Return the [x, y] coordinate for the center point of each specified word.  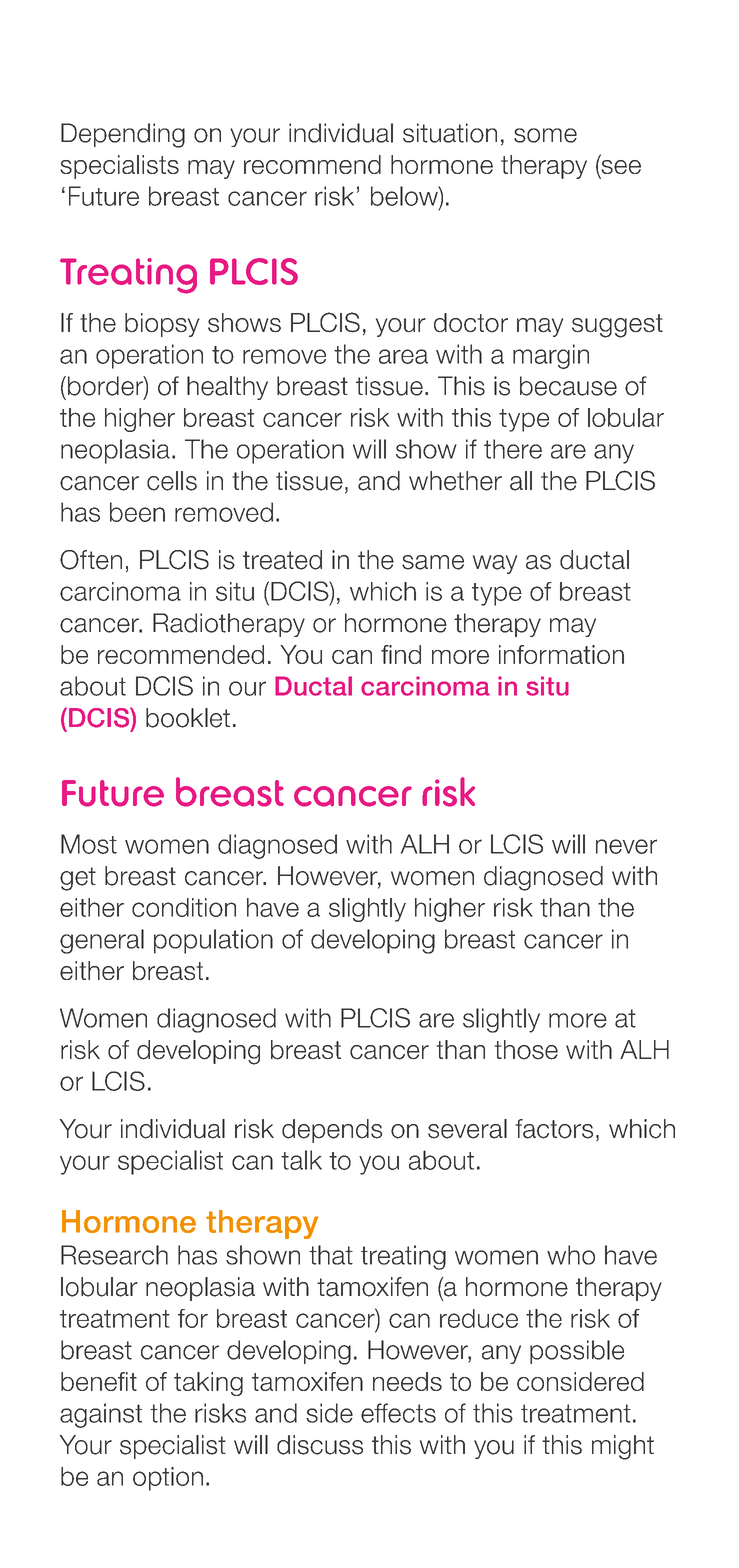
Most [89, 844]
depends [332, 1131]
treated [282, 560]
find [401, 654]
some [545, 135]
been [137, 512]
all [521, 481]
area [403, 356]
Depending [123, 135]
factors [554, 1129]
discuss [320, 1445]
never [626, 846]
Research [114, 1255]
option [168, 1479]
